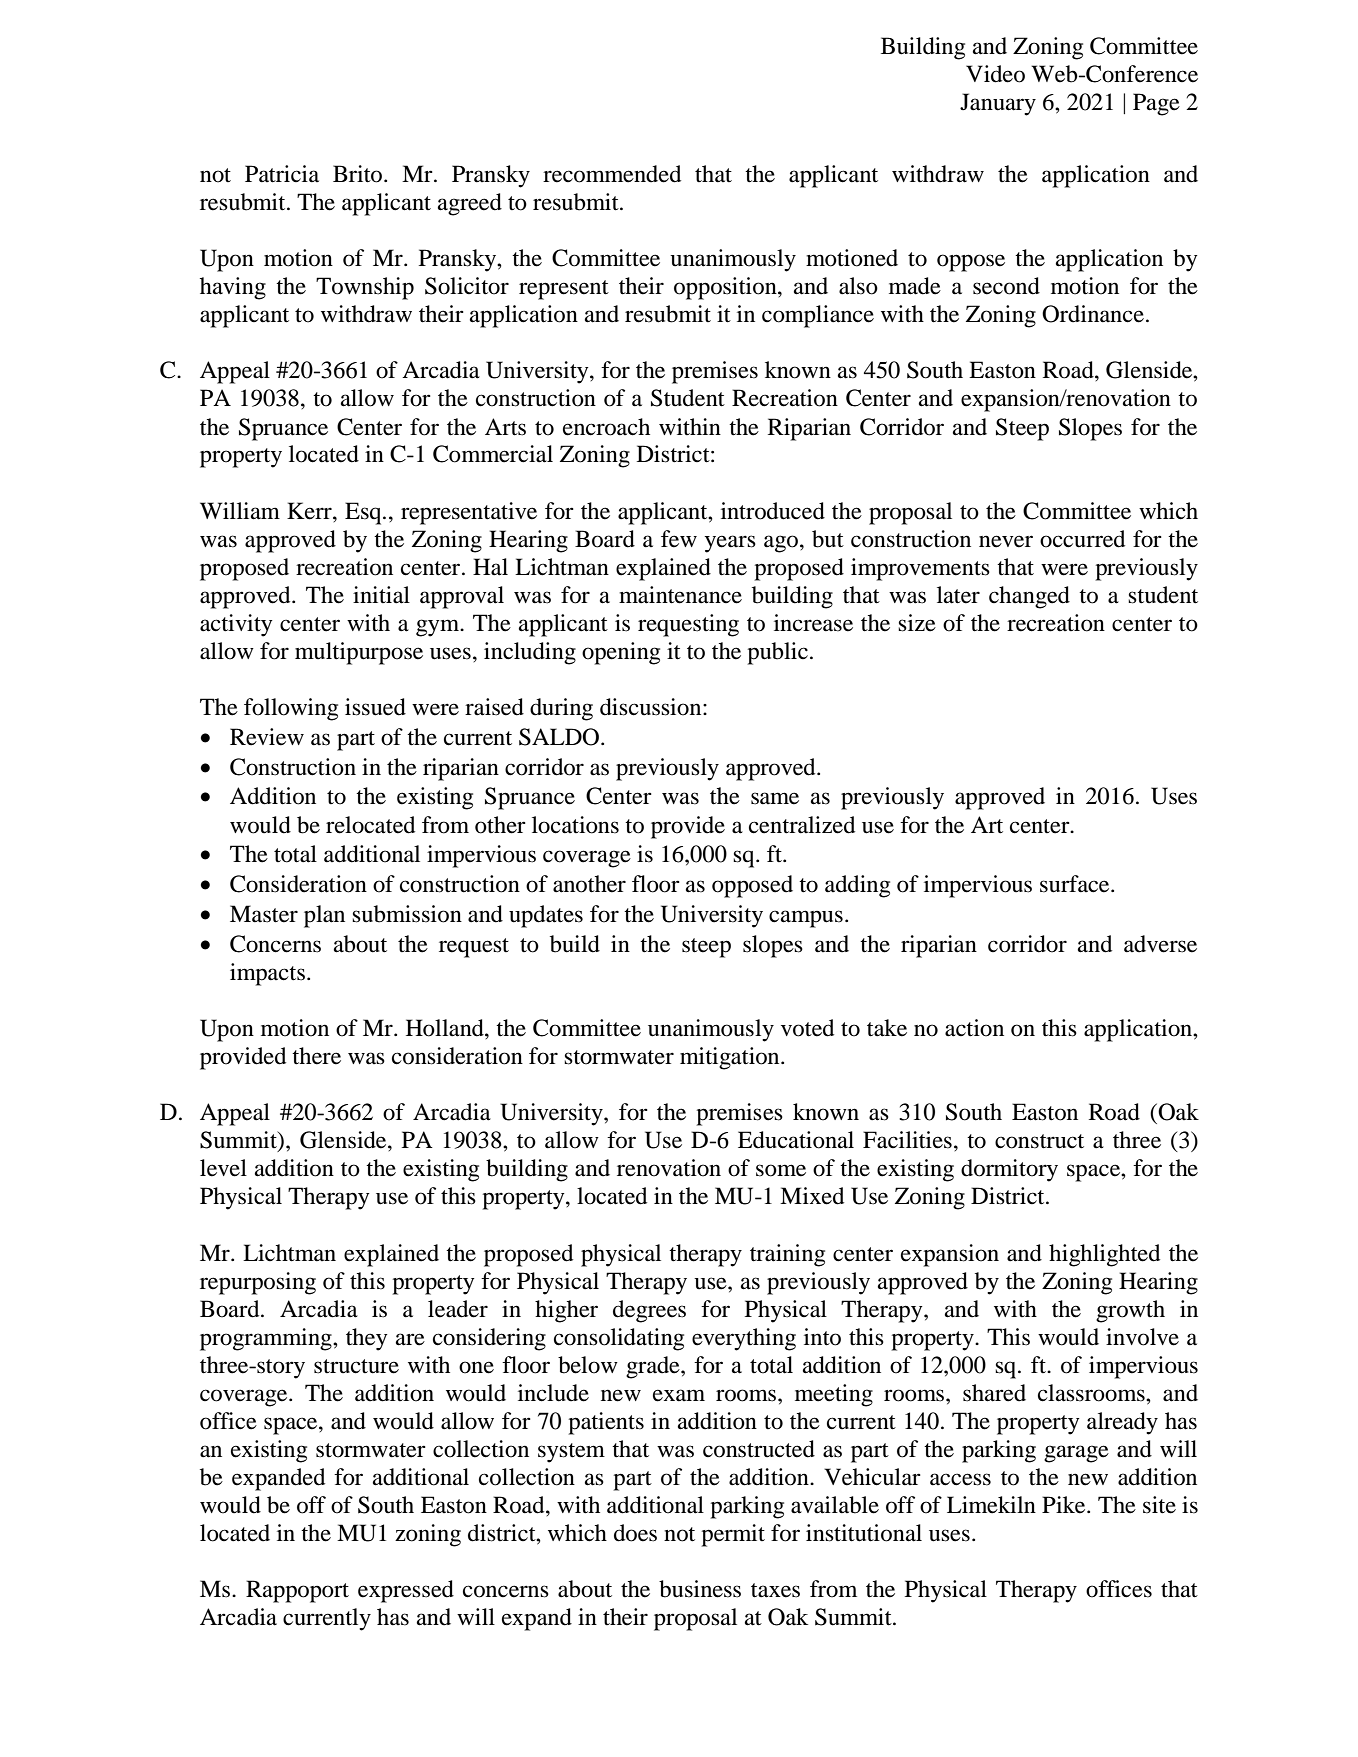 This screenshot has height=1757, width=1358. What do you see at coordinates (612, 174) in the screenshot?
I see `recommended` at bounding box center [612, 174].
